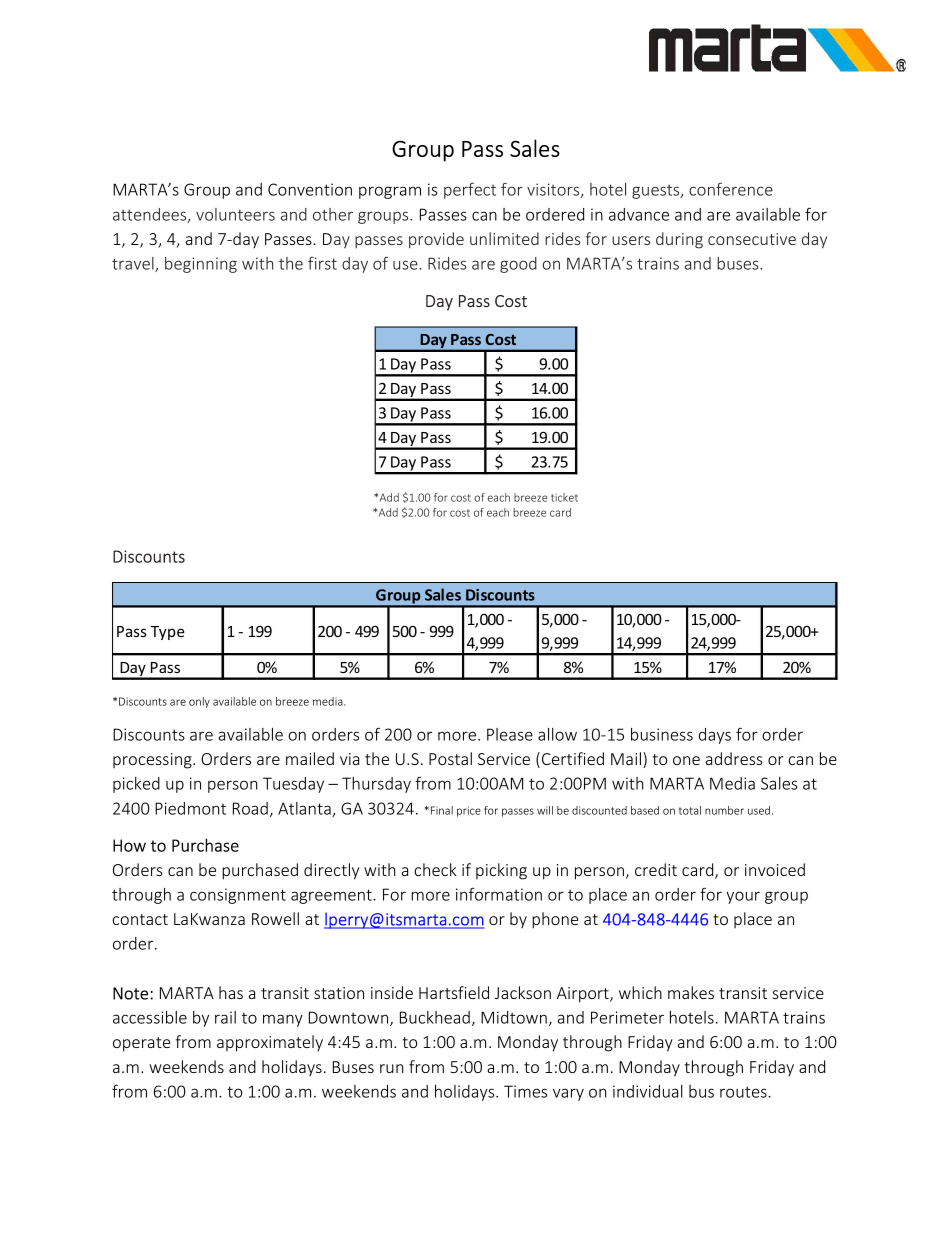 This image has width=952, height=1233. I want to click on beginning, so click(201, 265).
